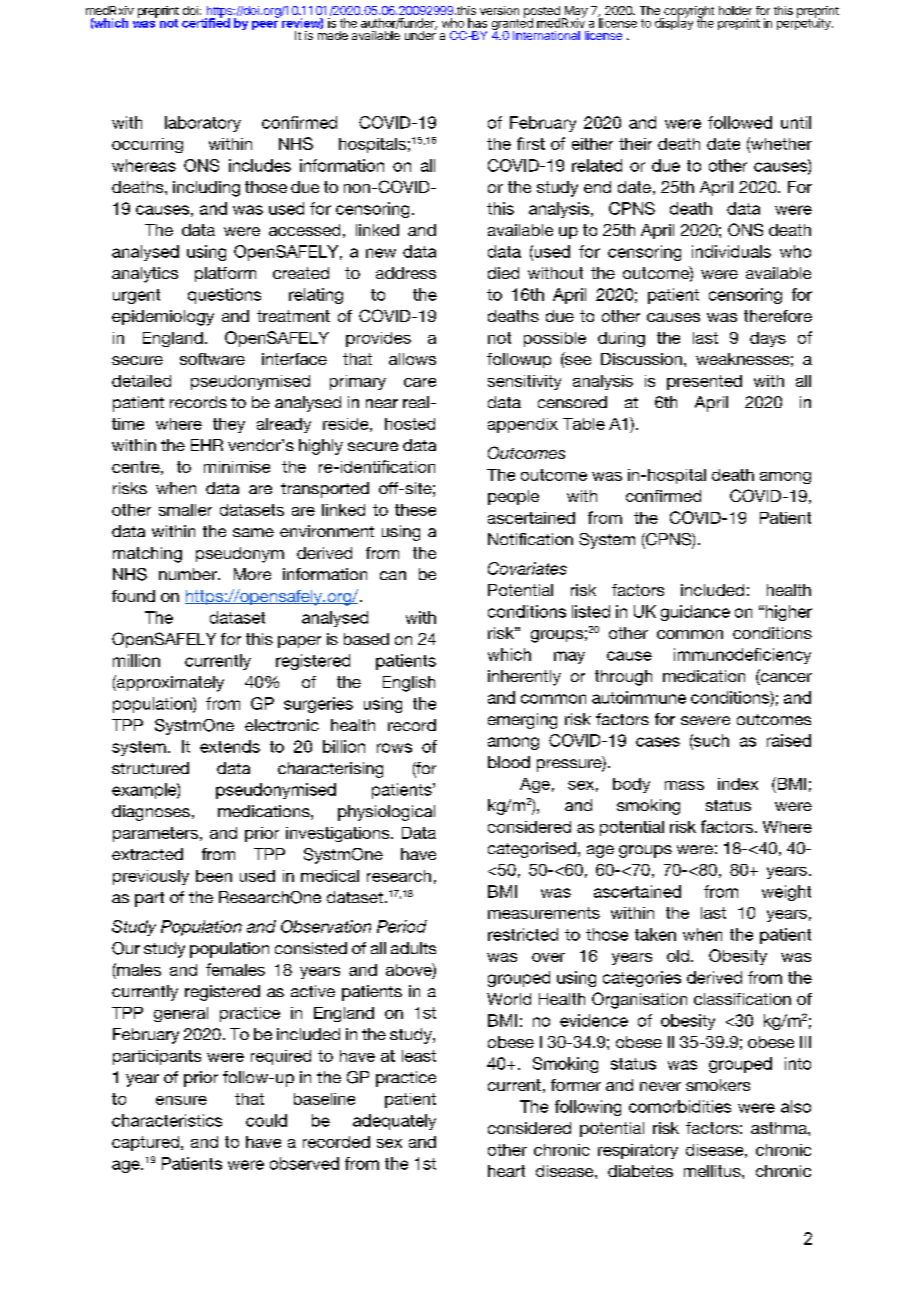 The height and width of the screenshot is (1307, 924). What do you see at coordinates (477, 23) in the screenshot?
I see `has` at bounding box center [477, 23].
